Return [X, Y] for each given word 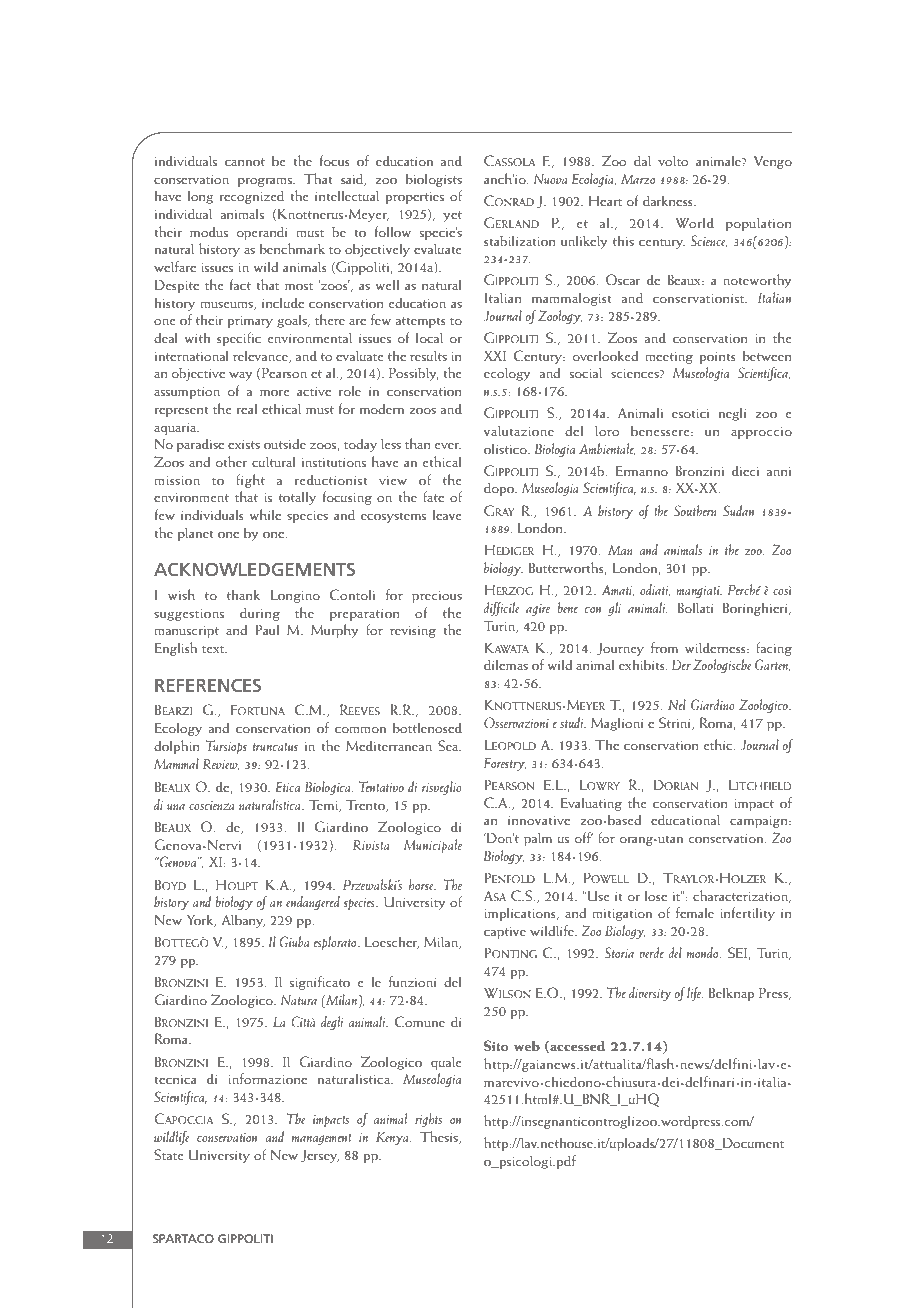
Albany [243, 921]
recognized [251, 197]
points [718, 358]
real [246, 408]
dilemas [506, 664]
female [695, 912]
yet [452, 216]
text [214, 649]
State [169, 1154]
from [664, 647]
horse [422, 884]
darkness [669, 200]
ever [448, 446]
